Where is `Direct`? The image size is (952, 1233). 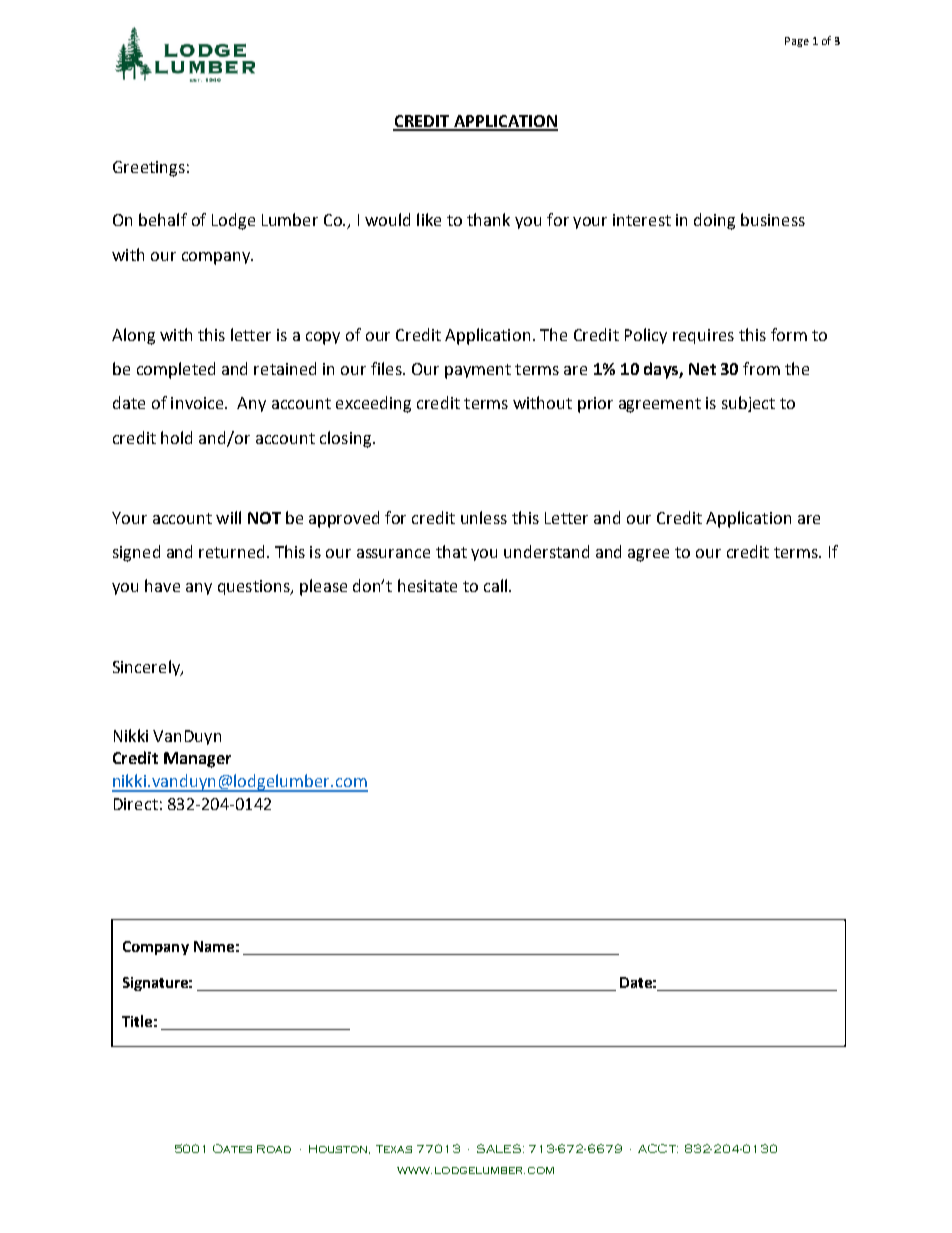
Direct is located at coordinates (136, 804).
